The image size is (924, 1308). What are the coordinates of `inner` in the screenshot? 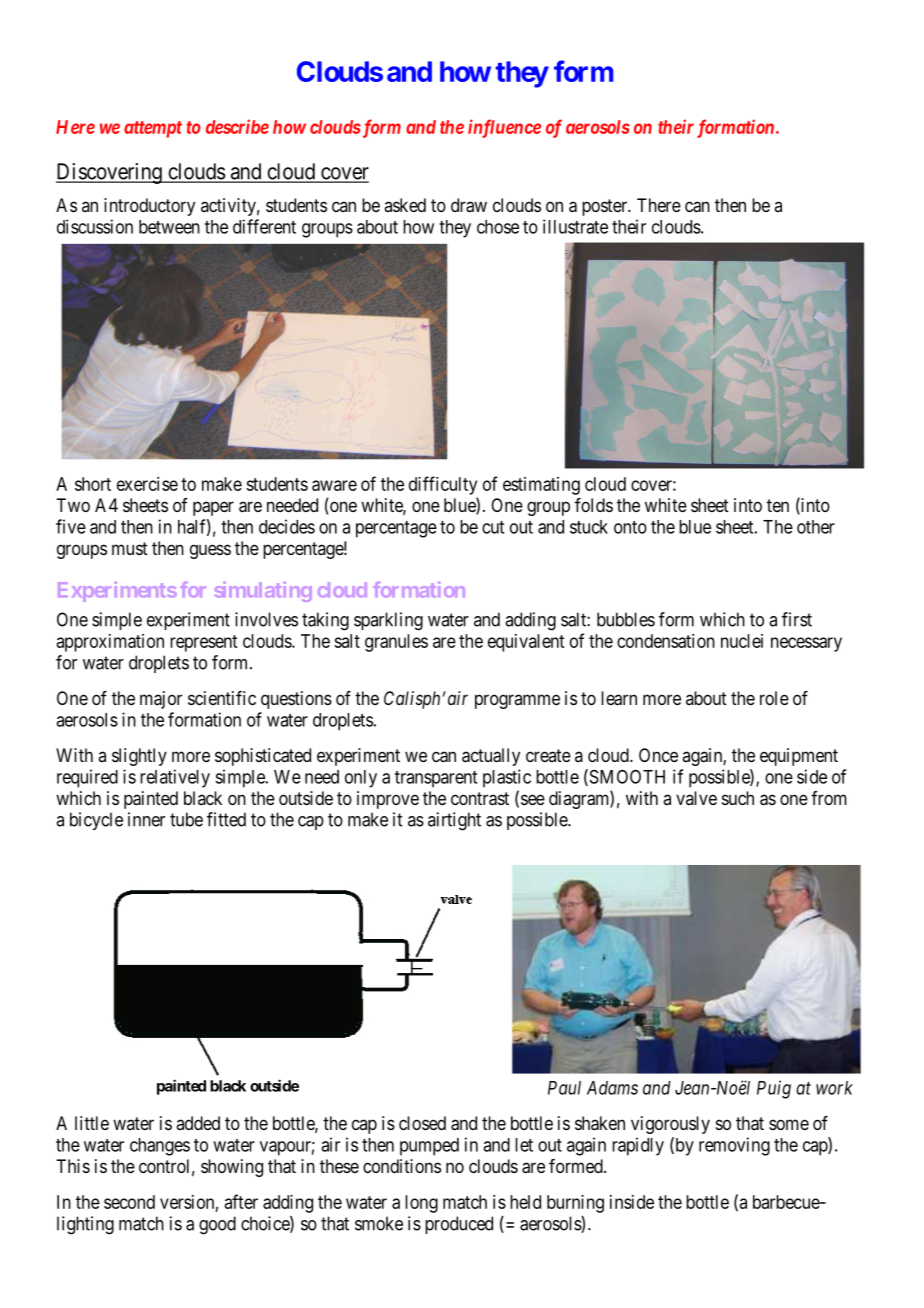 It's located at (146, 819).
